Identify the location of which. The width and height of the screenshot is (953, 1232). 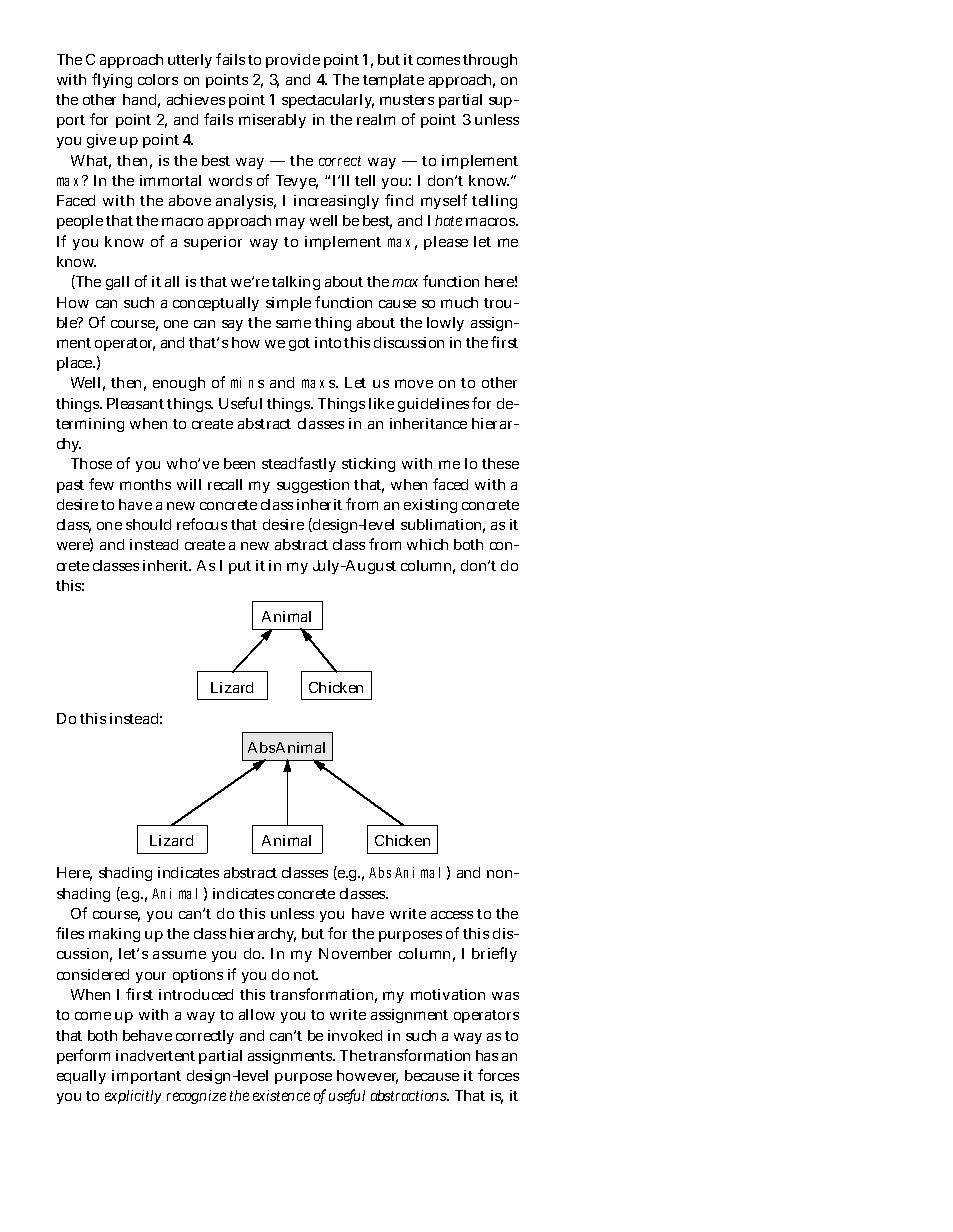
(427, 544).
